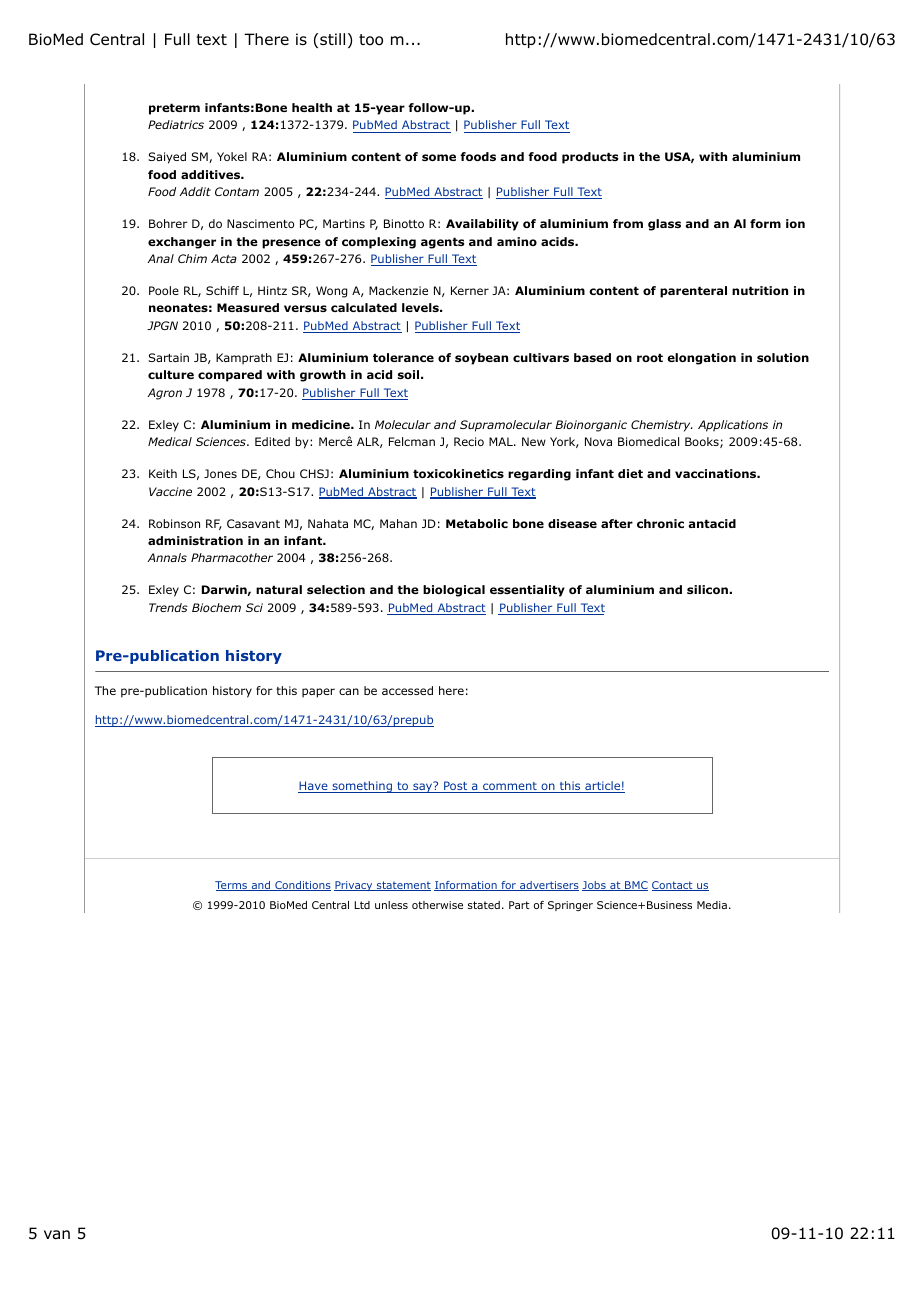 The height and width of the page is (1308, 924). I want to click on Acta, so click(224, 258).
